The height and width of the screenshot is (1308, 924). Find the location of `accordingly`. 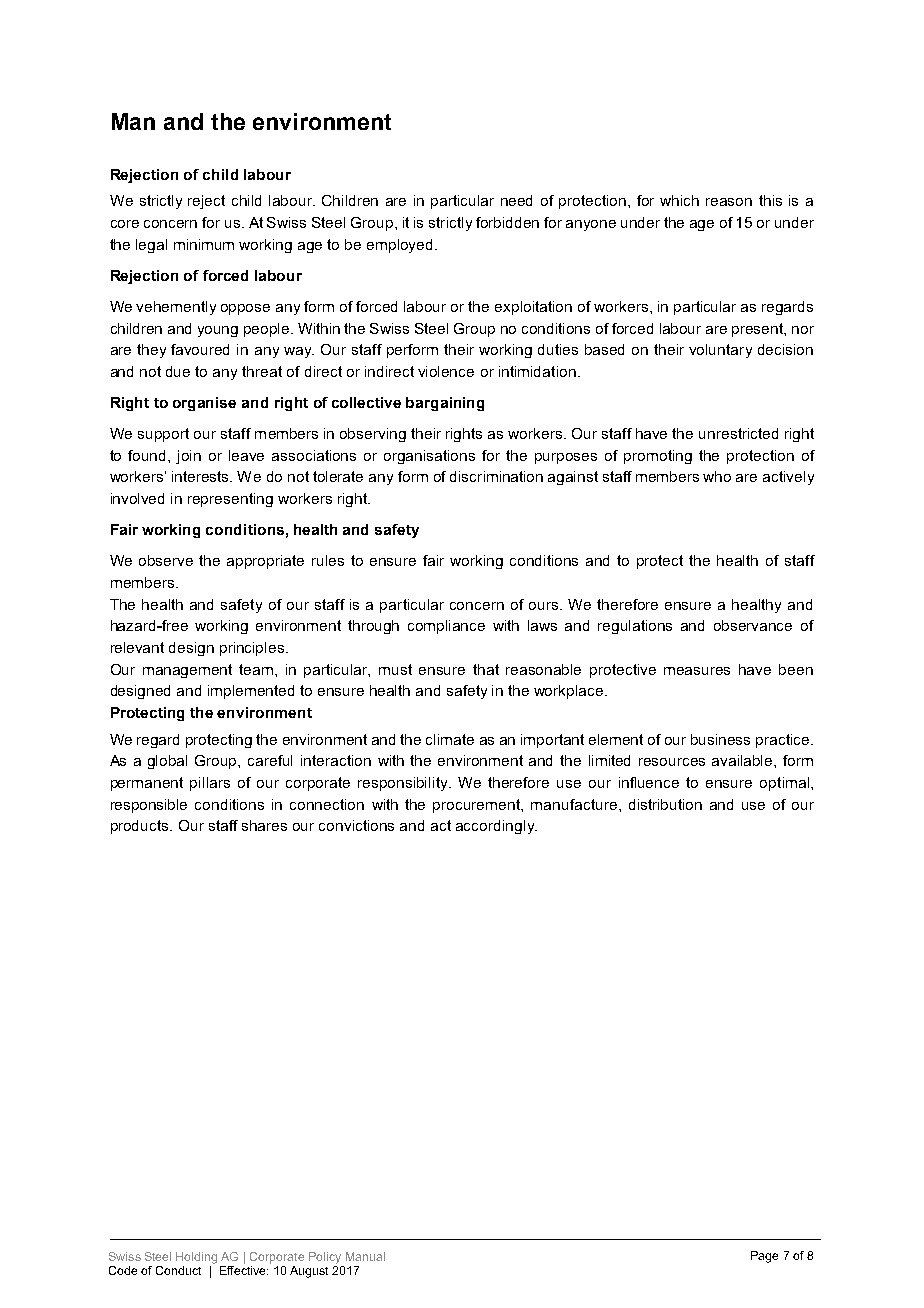

accordingly is located at coordinates (496, 827).
